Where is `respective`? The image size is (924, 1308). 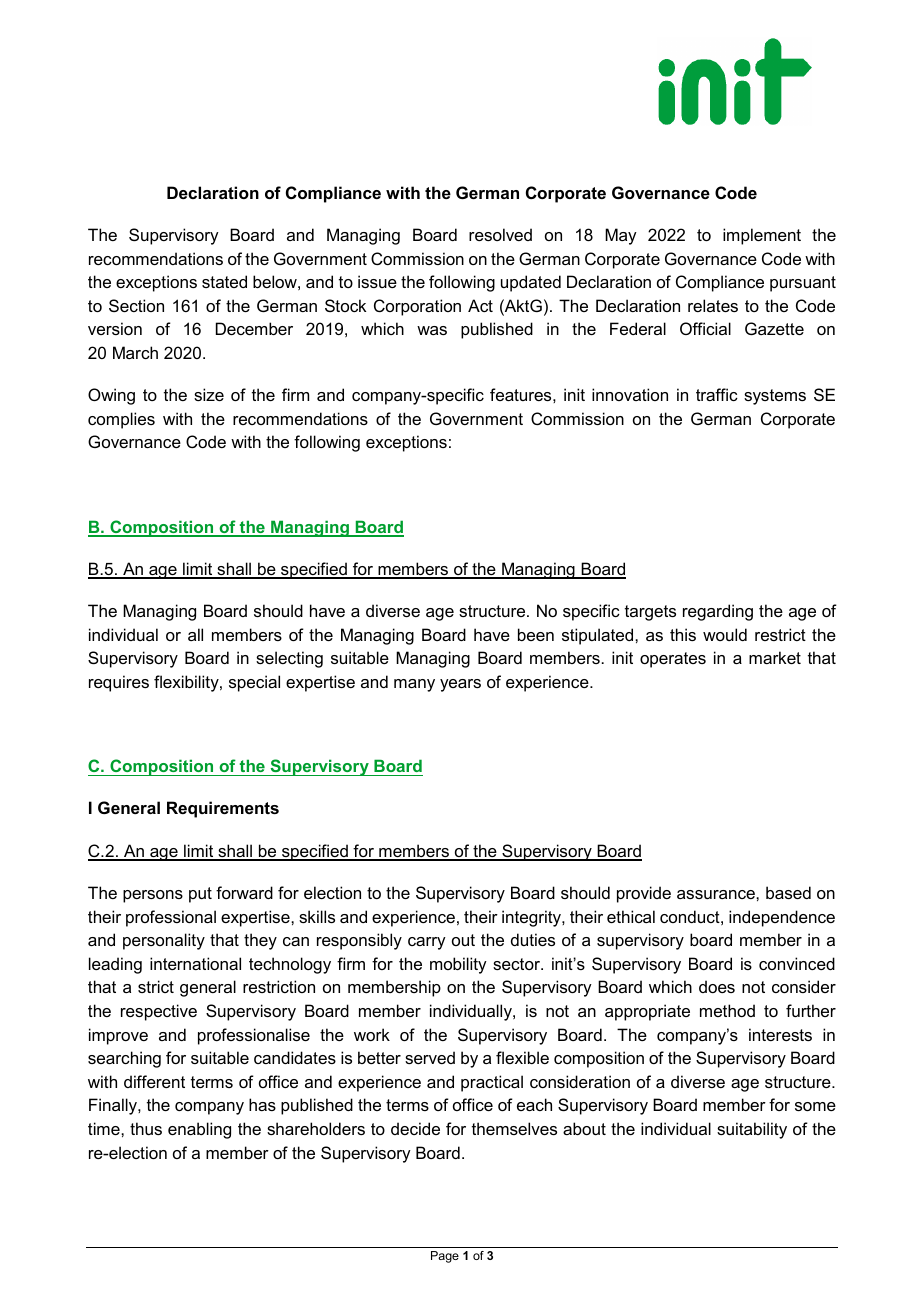 respective is located at coordinates (159, 1012).
